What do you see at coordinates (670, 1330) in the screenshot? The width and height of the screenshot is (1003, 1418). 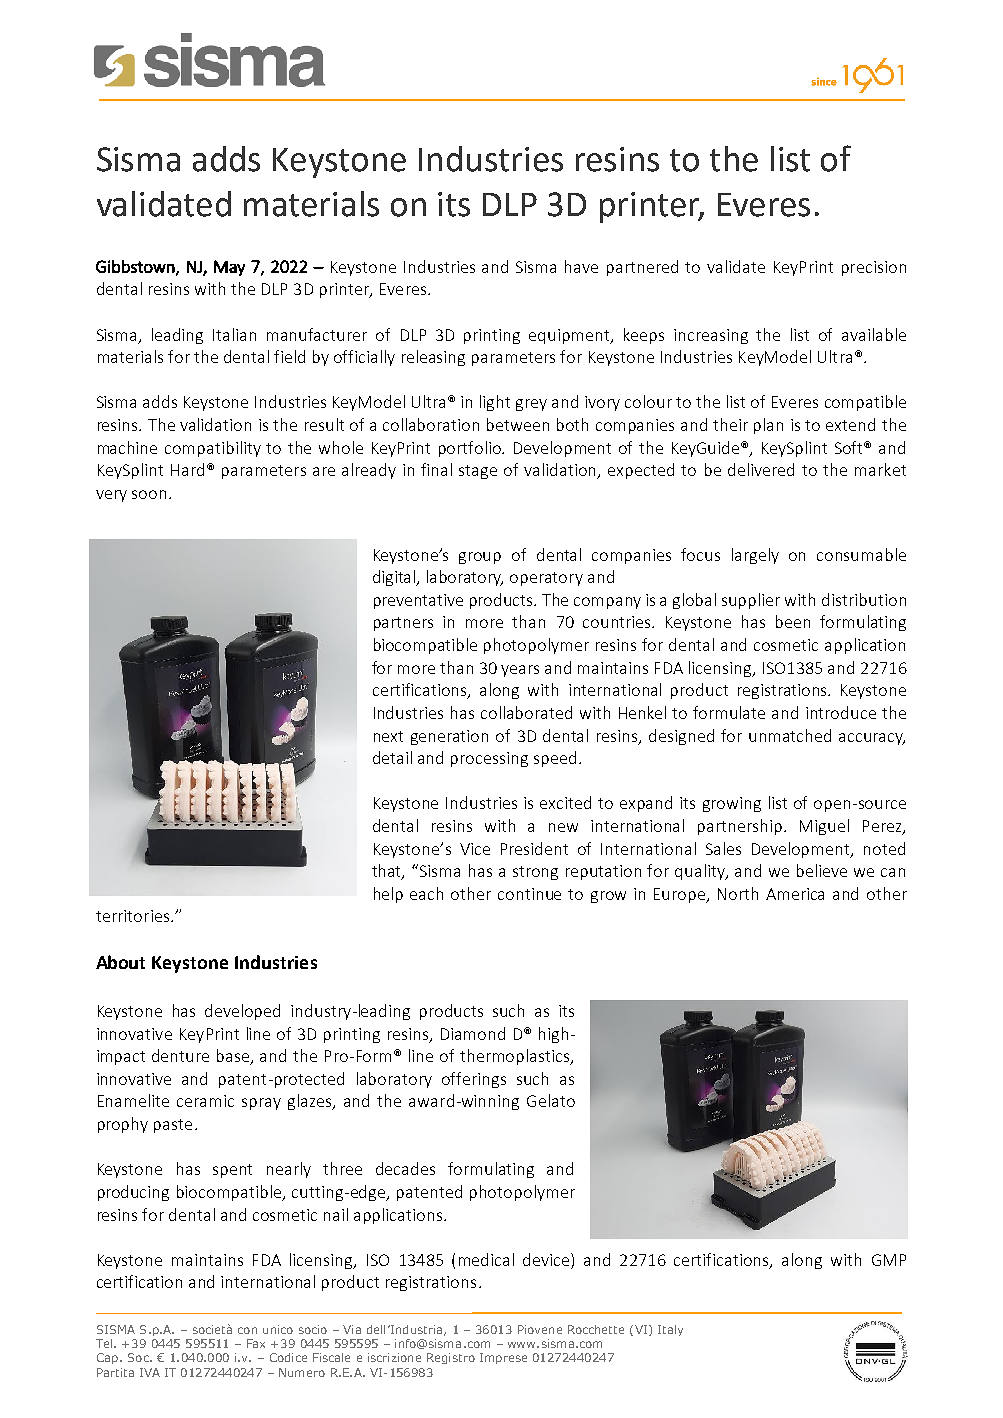 I see `Italy` at bounding box center [670, 1330].
